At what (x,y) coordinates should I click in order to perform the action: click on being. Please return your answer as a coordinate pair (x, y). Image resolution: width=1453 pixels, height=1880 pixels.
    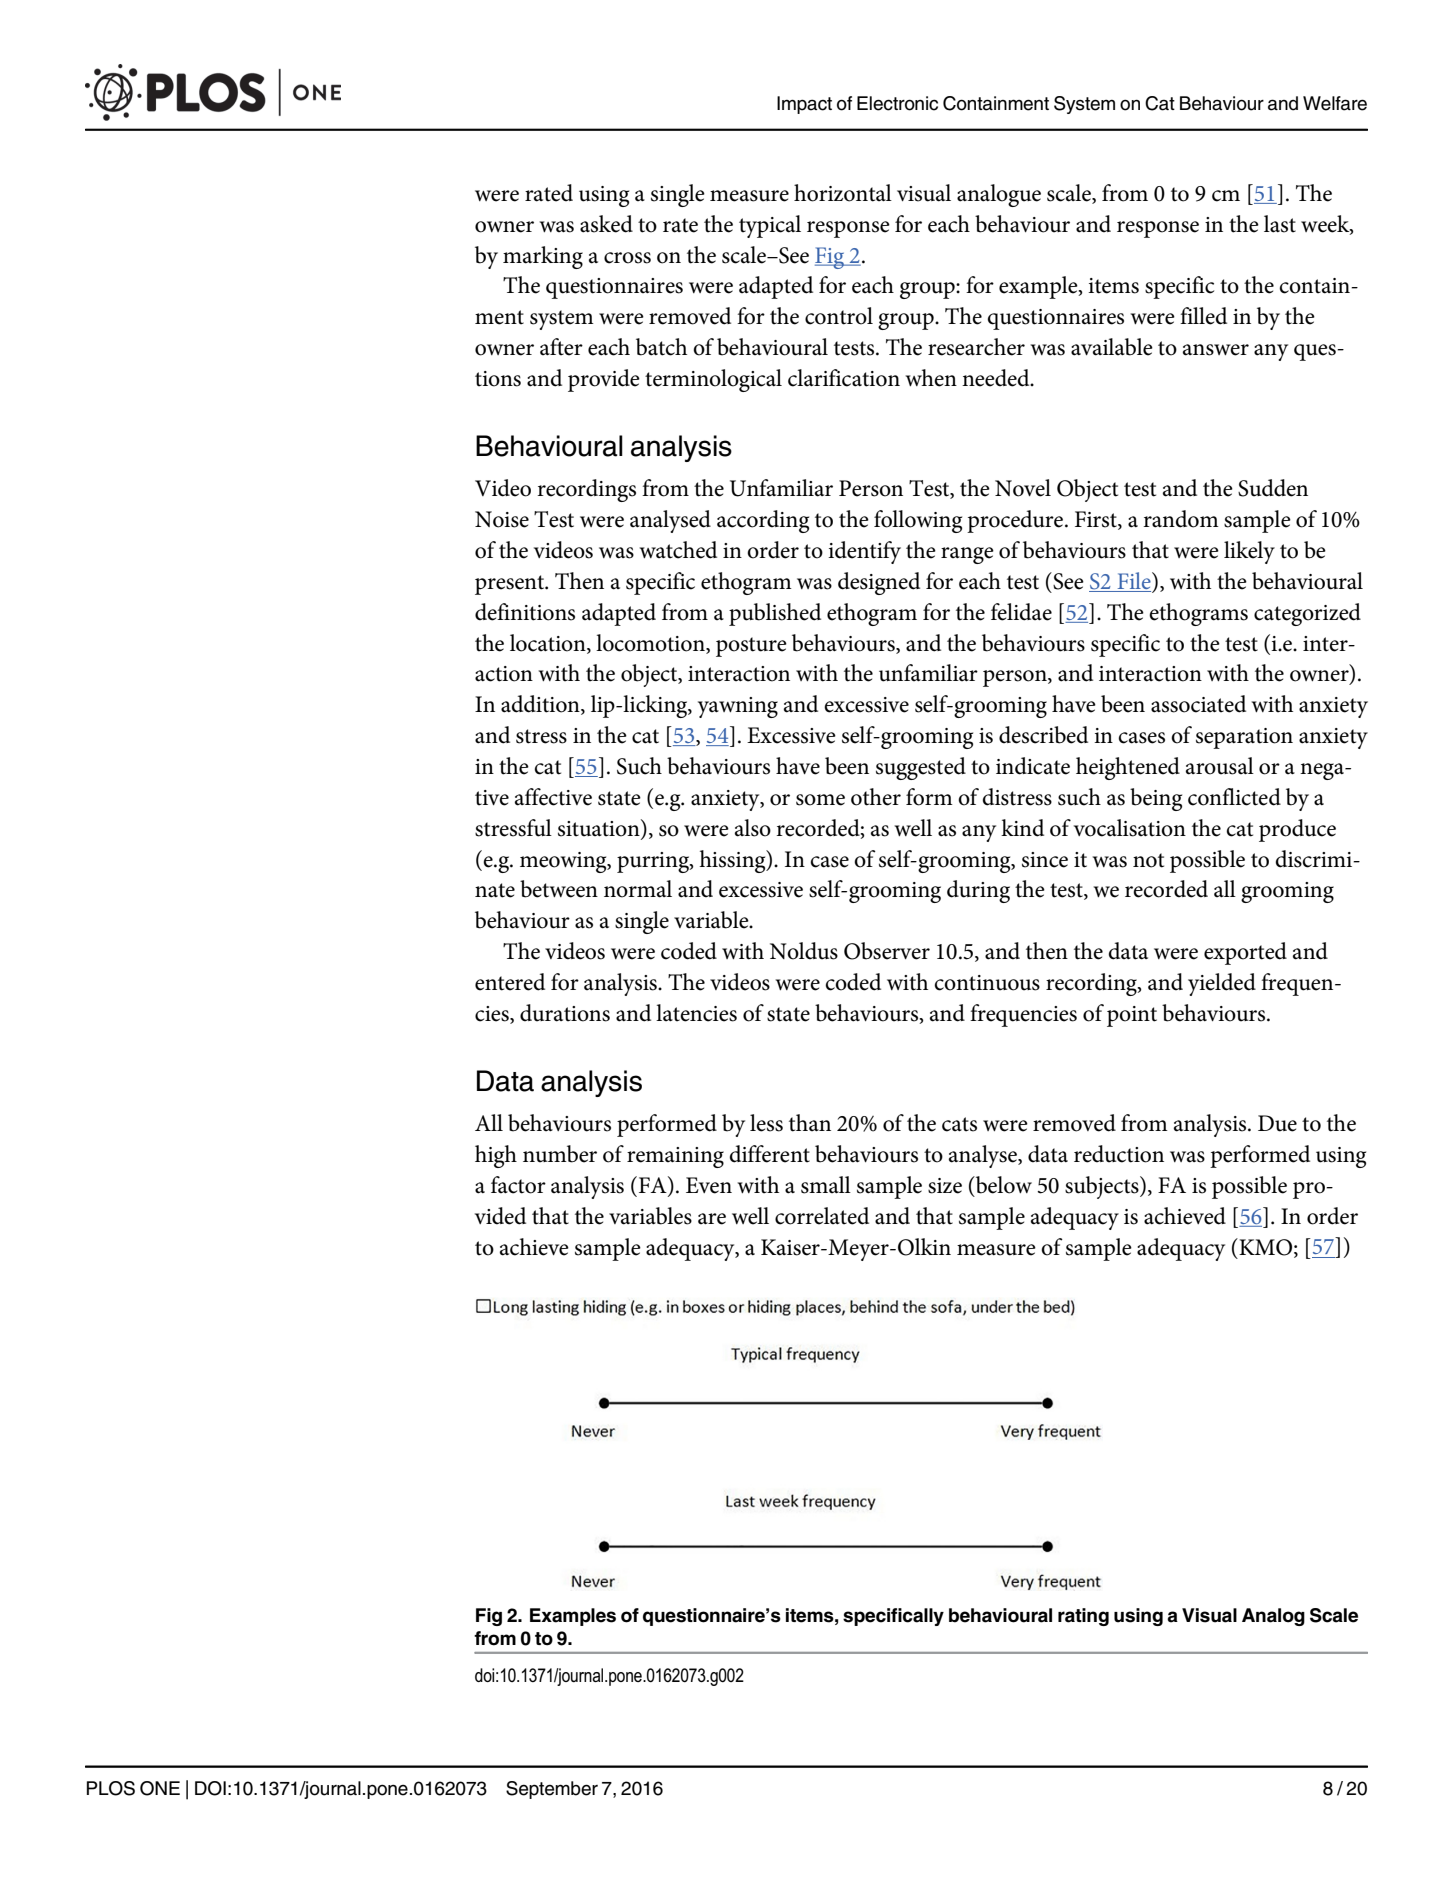
    Looking at the image, I should click on (1156, 799).
